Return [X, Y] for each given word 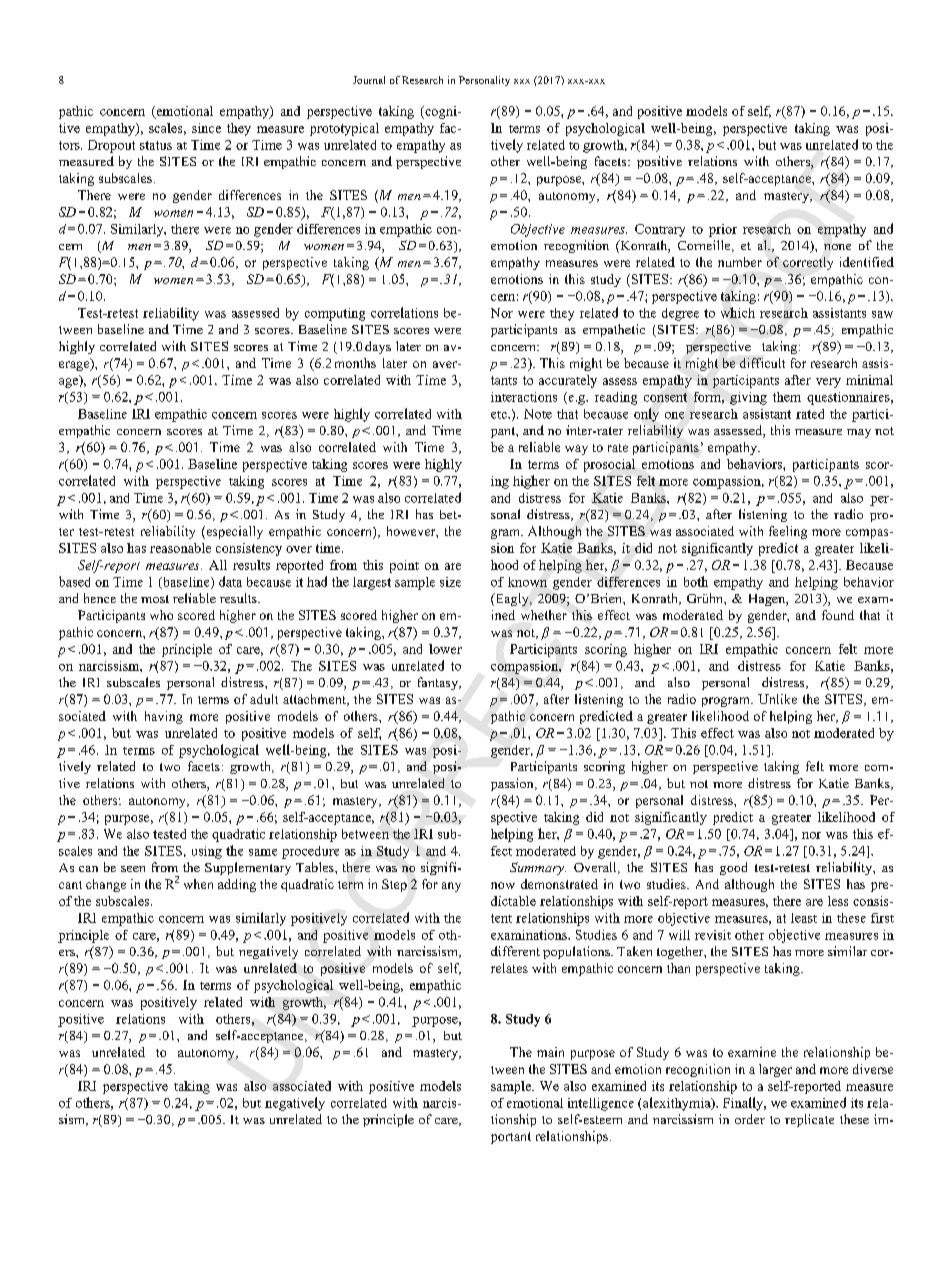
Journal [369, 80]
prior [723, 230]
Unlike [777, 699]
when [198, 884]
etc [500, 415]
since [206, 128]
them [787, 397]
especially [233, 532]
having [164, 717]
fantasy [439, 683]
